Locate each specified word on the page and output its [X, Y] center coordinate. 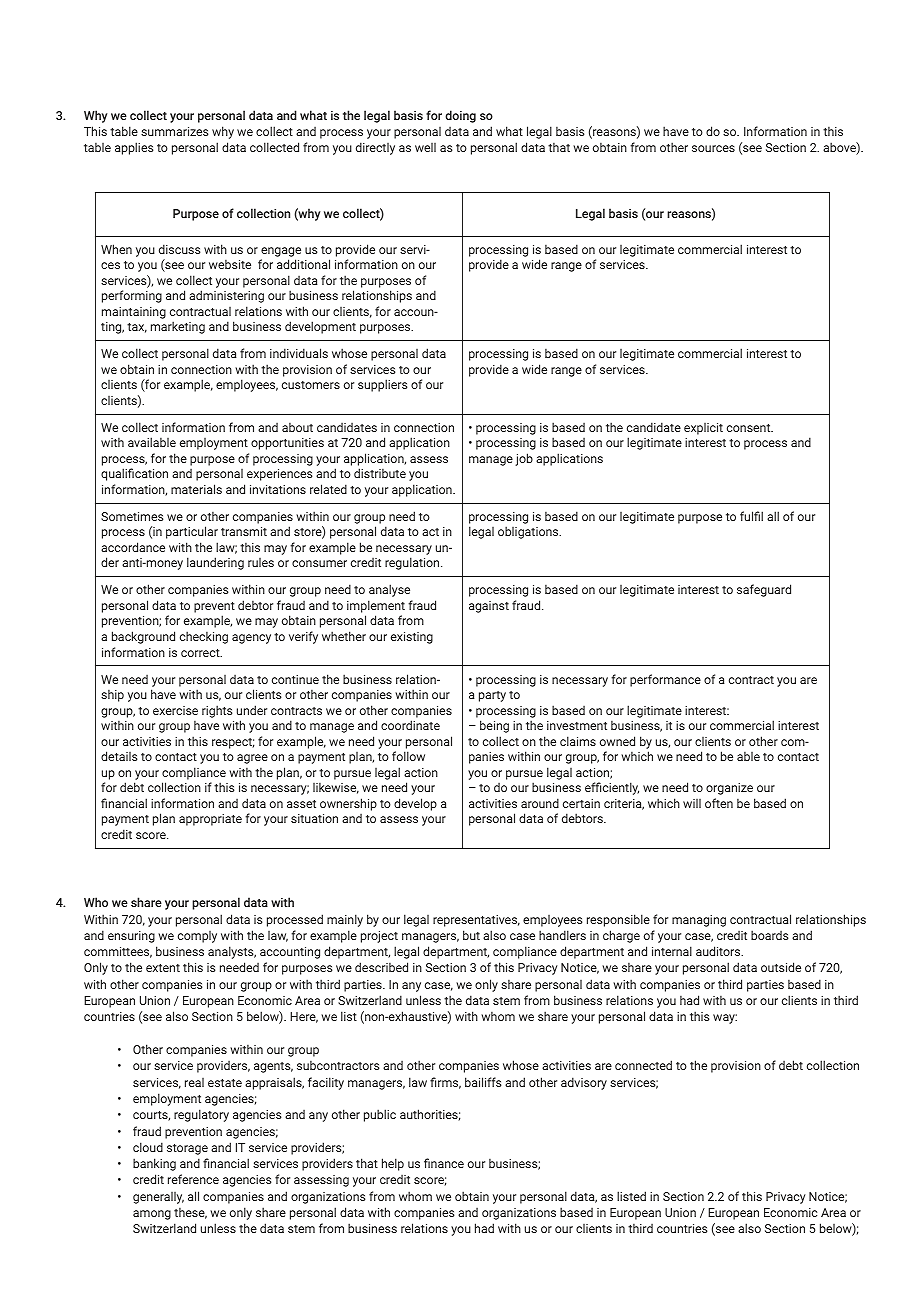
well [425, 147]
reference [193, 1179]
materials [196, 489]
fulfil [751, 516]
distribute [380, 473]
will [692, 803]
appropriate [210, 820]
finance [444, 1163]
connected [643, 1065]
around [540, 803]
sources [713, 148]
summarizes [174, 131]
